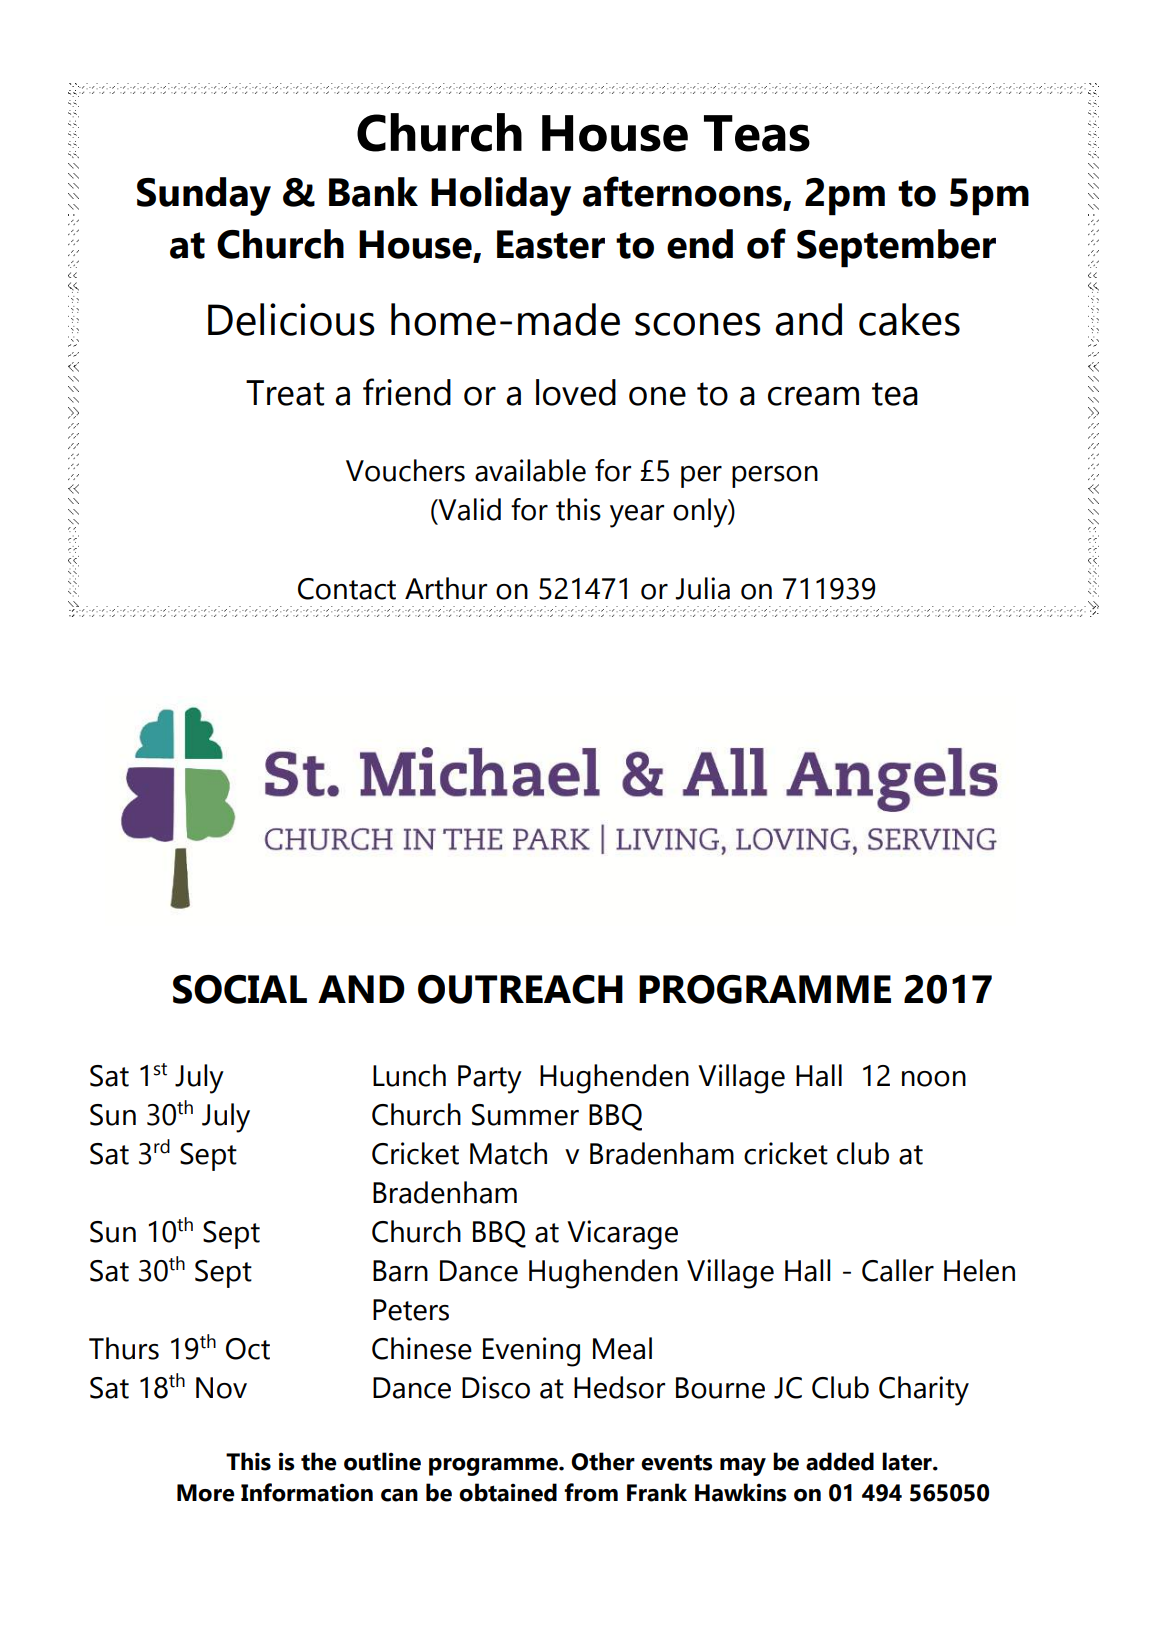 The image size is (1166, 1648). I want to click on Sunday, so click(204, 196).
